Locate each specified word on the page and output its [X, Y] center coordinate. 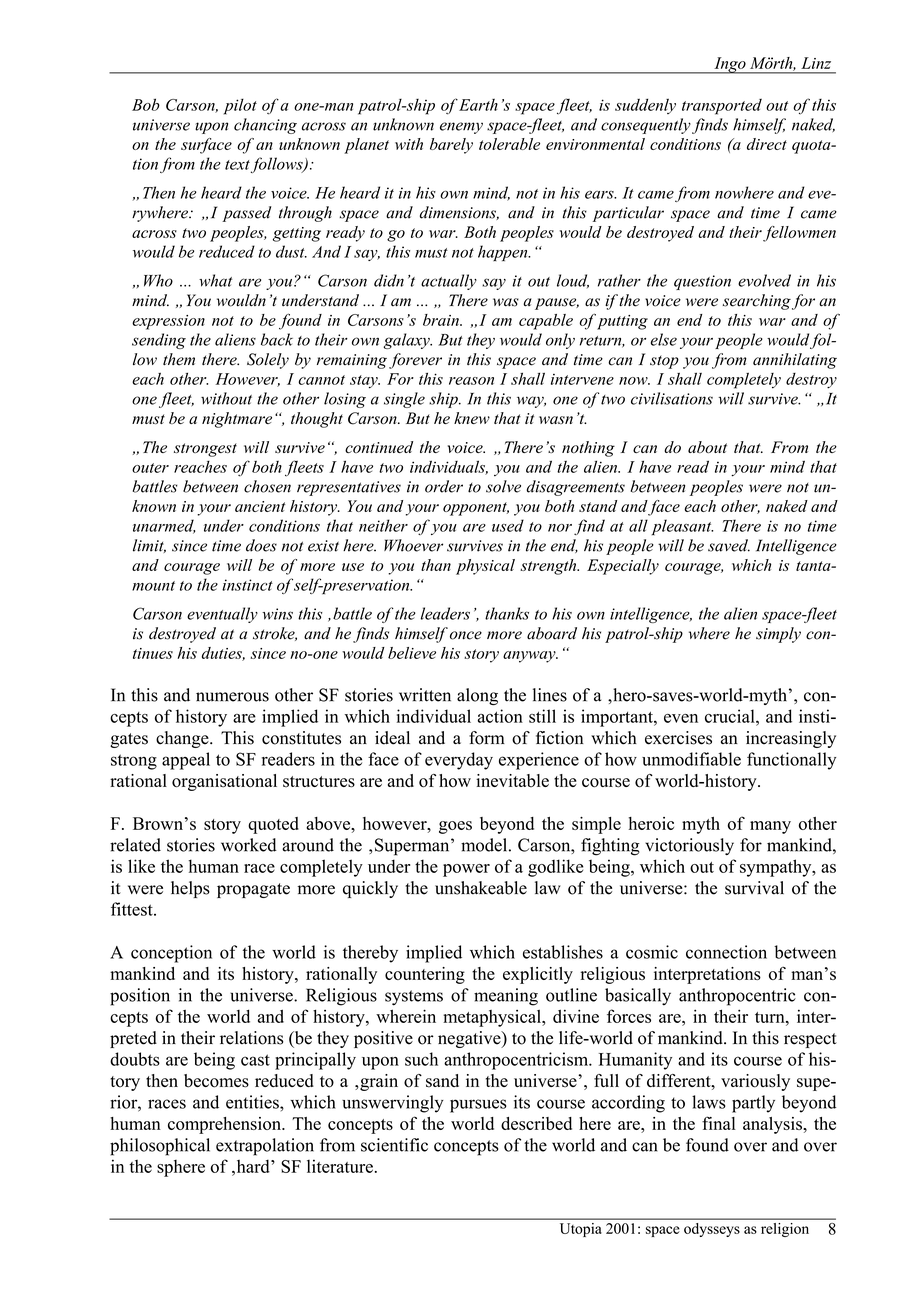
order [444, 486]
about [707, 447]
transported [722, 107]
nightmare [237, 420]
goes [455, 827]
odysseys [712, 1230]
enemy [461, 128]
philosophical [160, 1147]
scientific [394, 1145]
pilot [240, 107]
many [770, 827]
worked [249, 845]
